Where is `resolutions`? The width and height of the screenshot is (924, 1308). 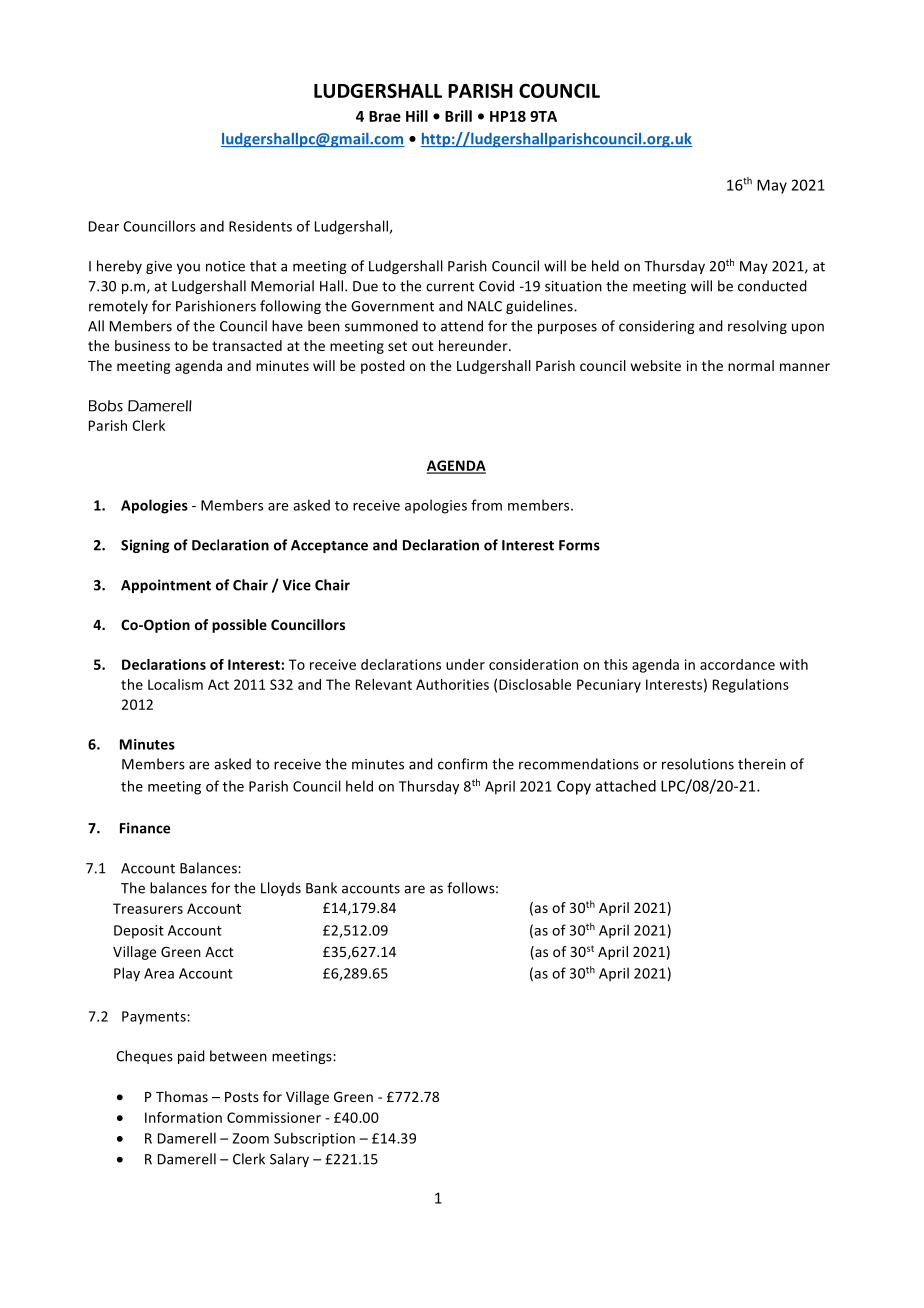 resolutions is located at coordinates (698, 764).
